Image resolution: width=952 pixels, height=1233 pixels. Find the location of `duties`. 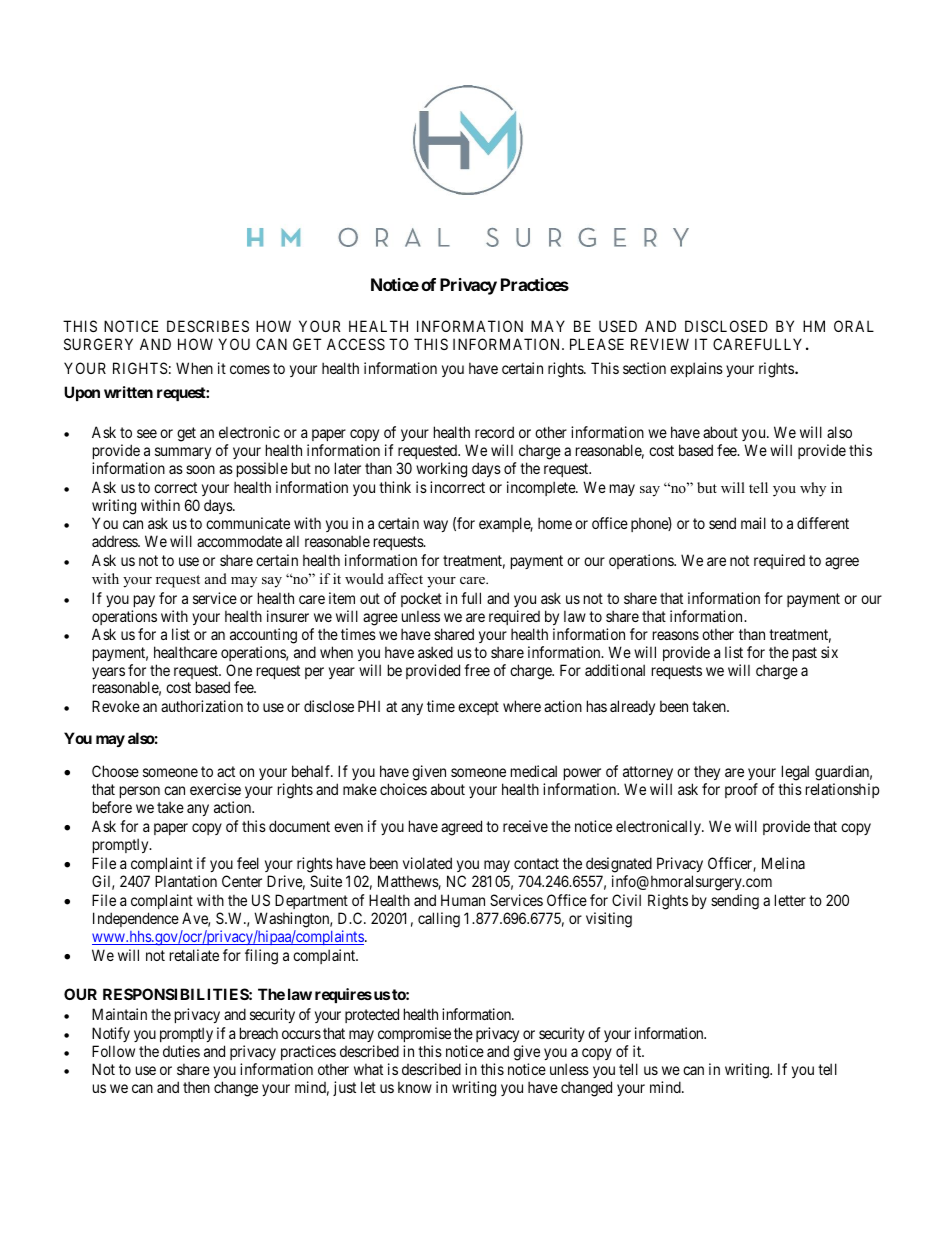

duties is located at coordinates (181, 1051).
